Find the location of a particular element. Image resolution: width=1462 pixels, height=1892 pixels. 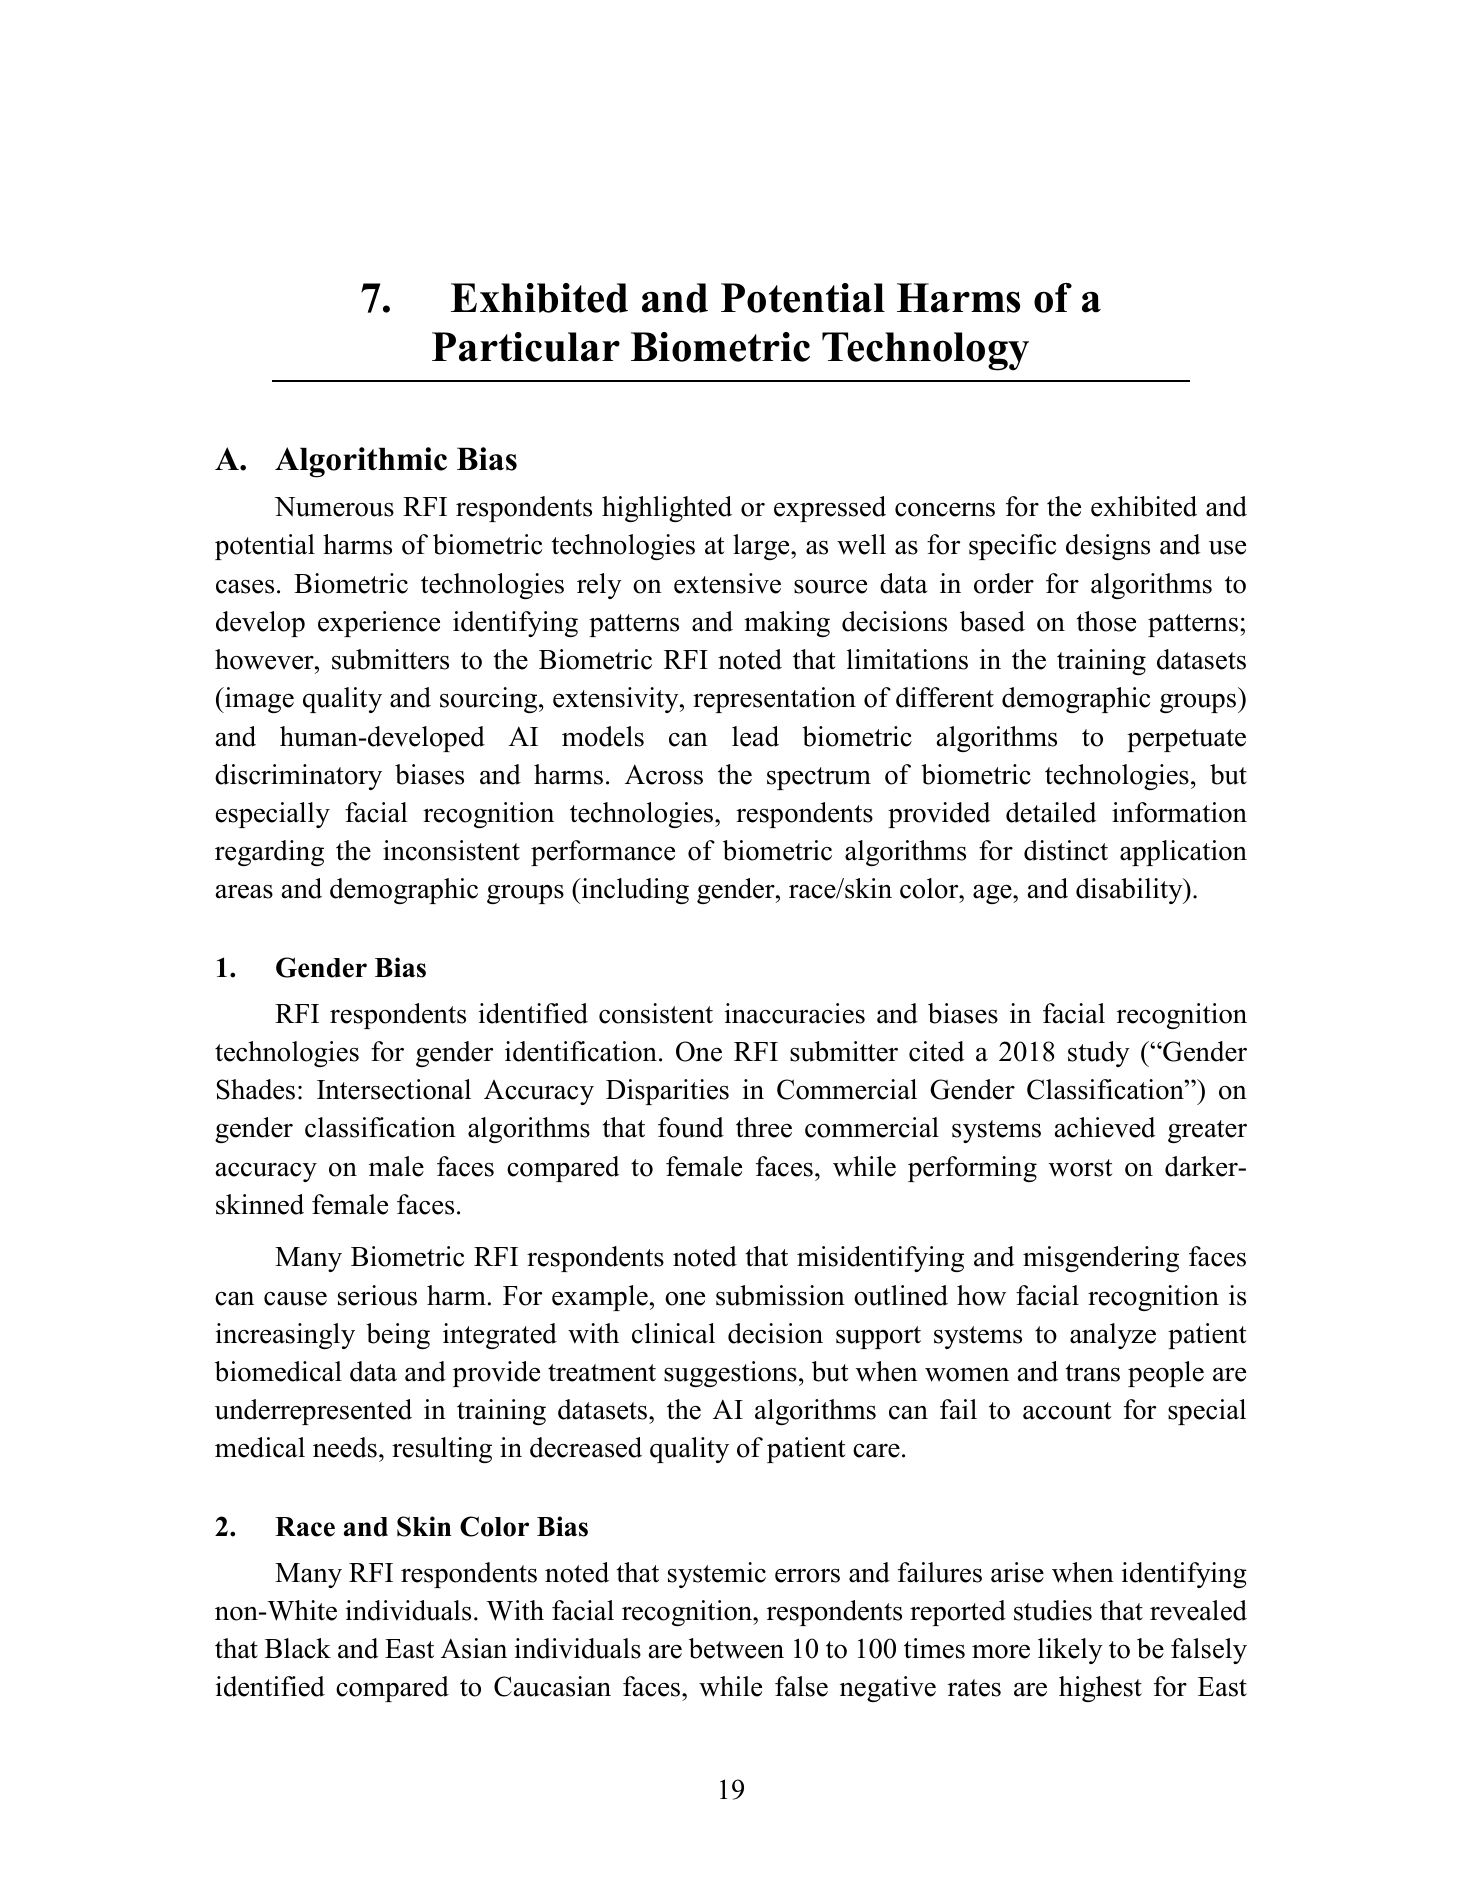

highlighted is located at coordinates (667, 509).
